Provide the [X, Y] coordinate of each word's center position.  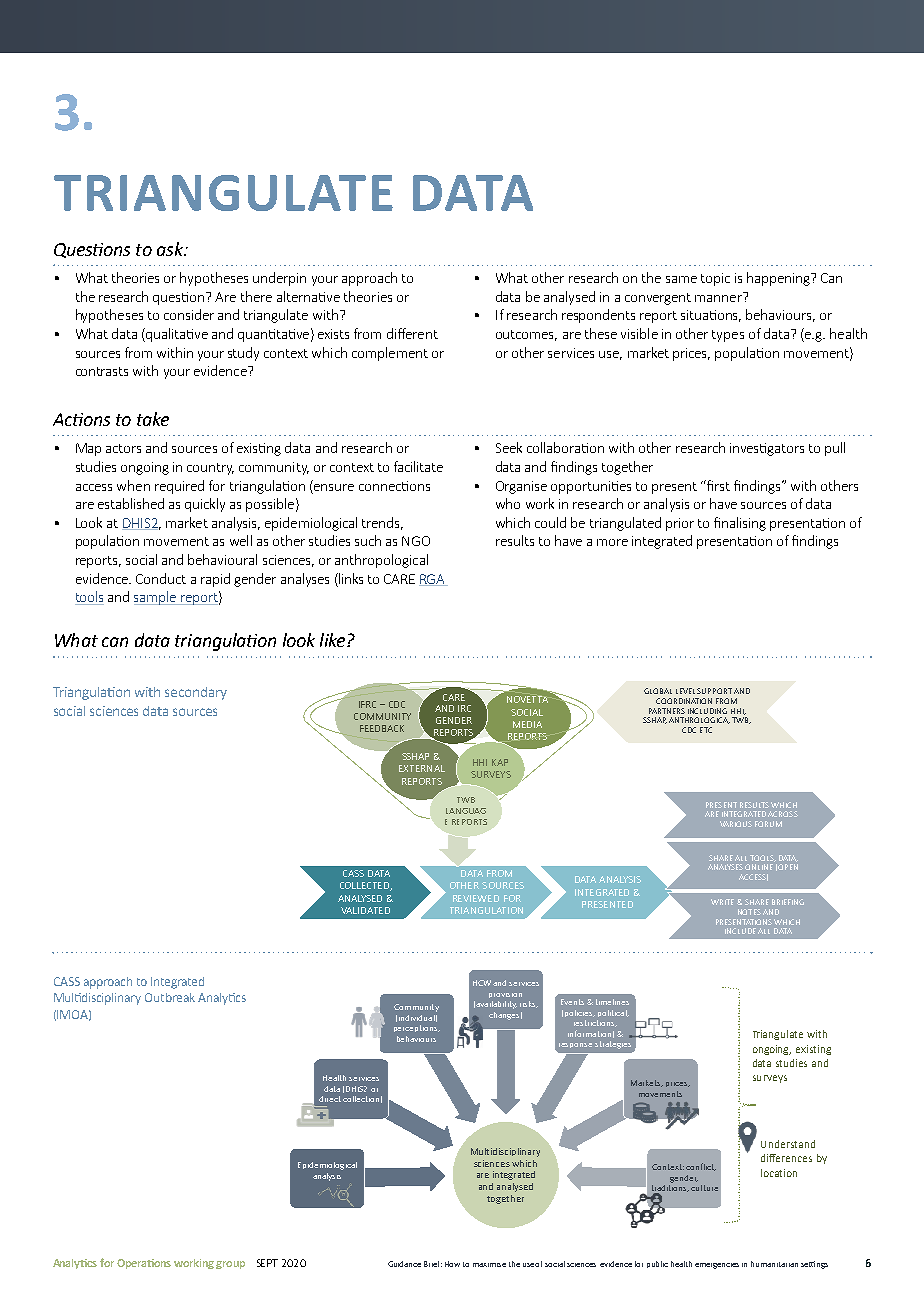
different [412, 333]
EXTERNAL [422, 768]
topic [715, 279]
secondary [196, 693]
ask [171, 249]
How [452, 1264]
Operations [144, 1264]
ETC [706, 730]
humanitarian [774, 1264]
